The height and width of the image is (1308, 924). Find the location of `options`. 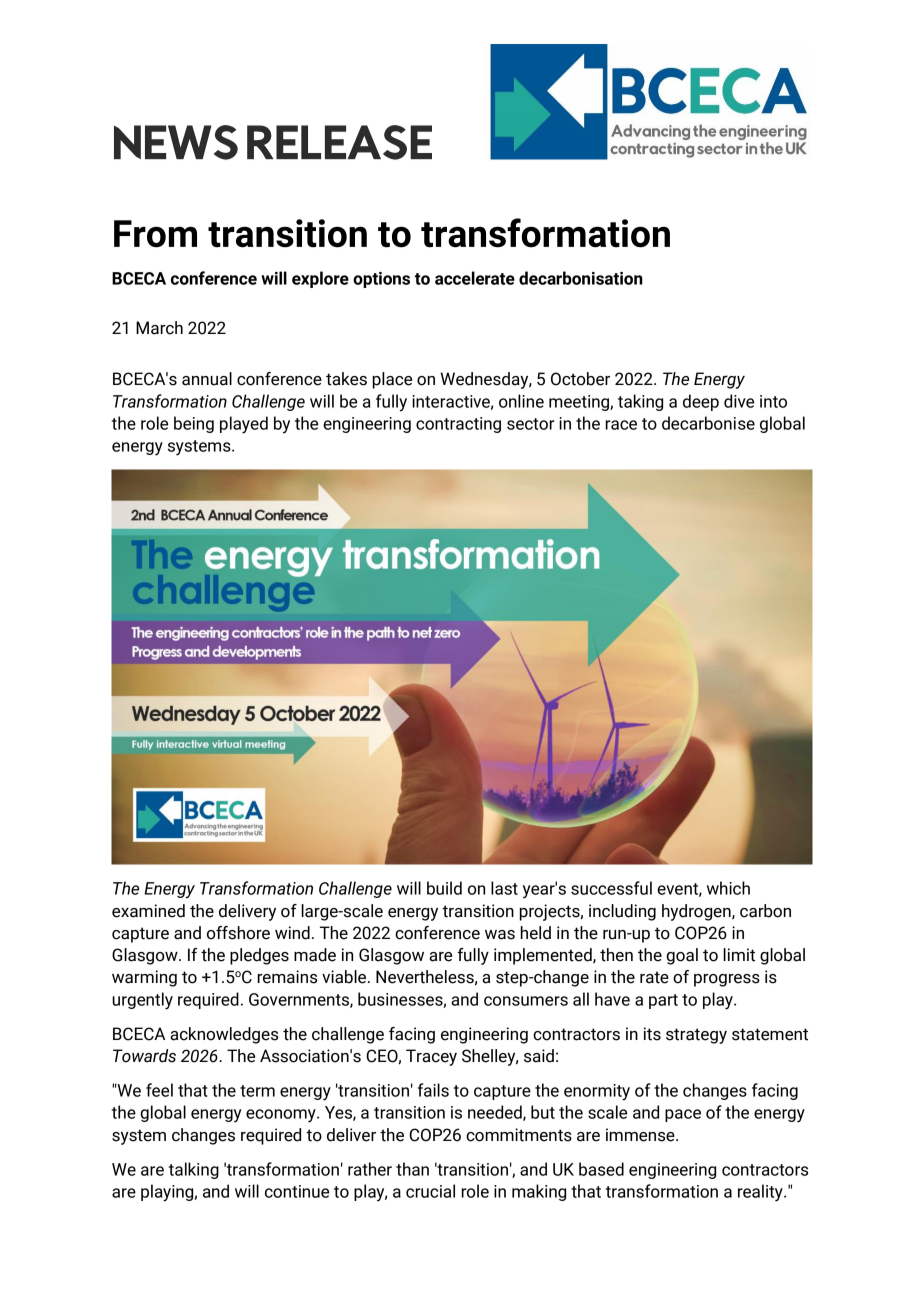

options is located at coordinates (381, 280).
